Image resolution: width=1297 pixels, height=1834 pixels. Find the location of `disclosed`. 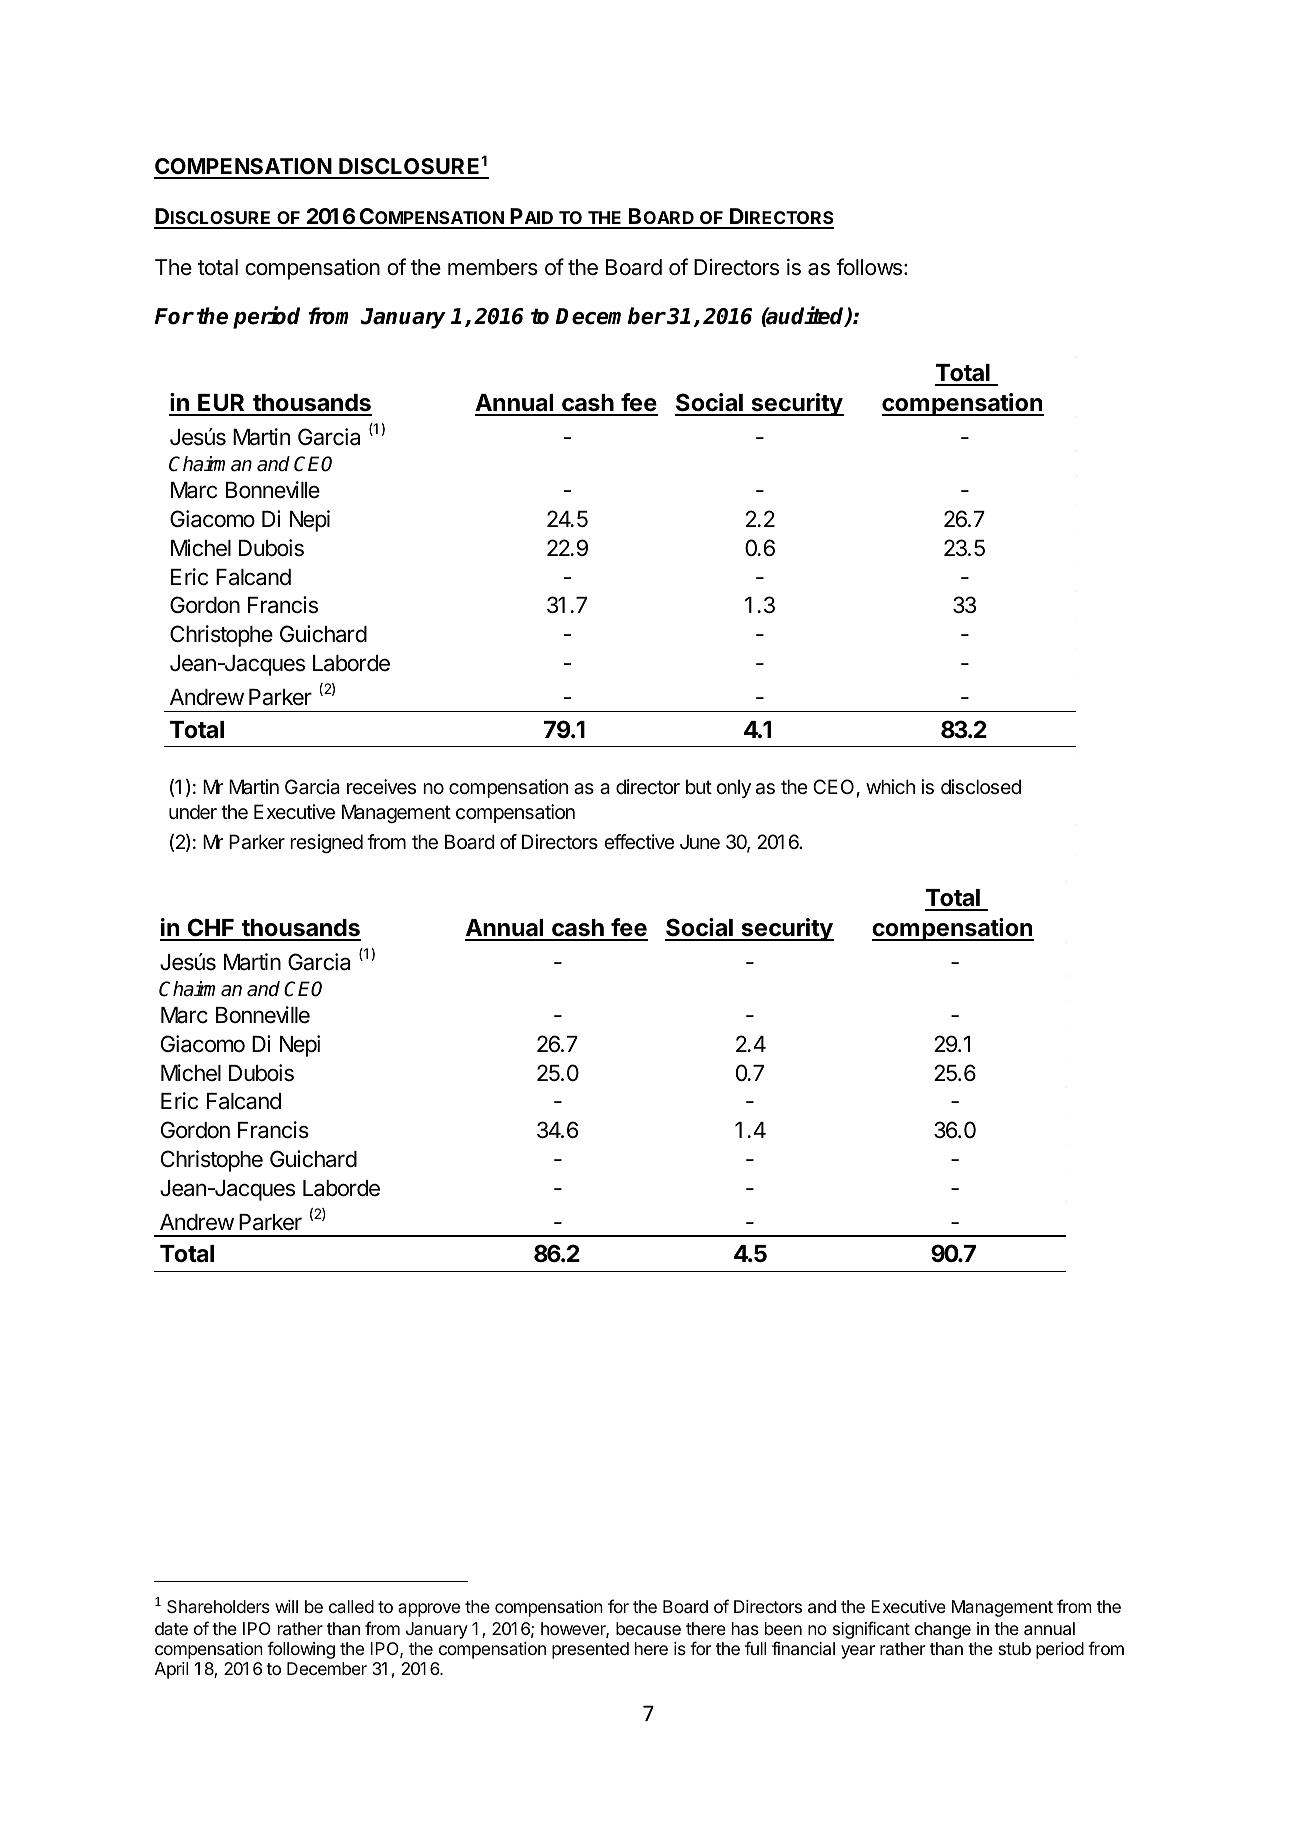

disclosed is located at coordinates (981, 787).
